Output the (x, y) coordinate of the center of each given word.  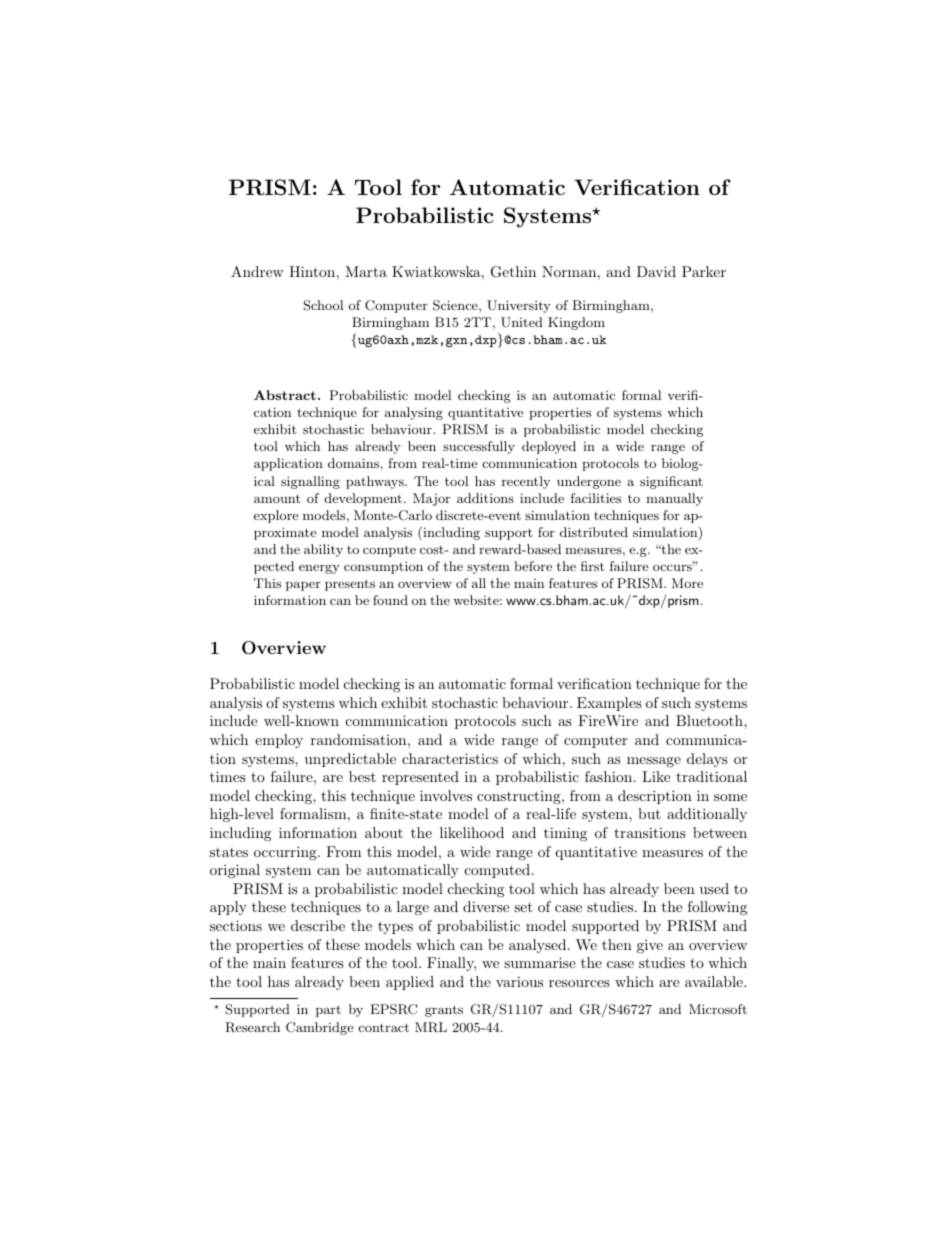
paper (303, 586)
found (390, 600)
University (519, 306)
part (328, 1011)
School (323, 305)
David (656, 271)
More (687, 583)
